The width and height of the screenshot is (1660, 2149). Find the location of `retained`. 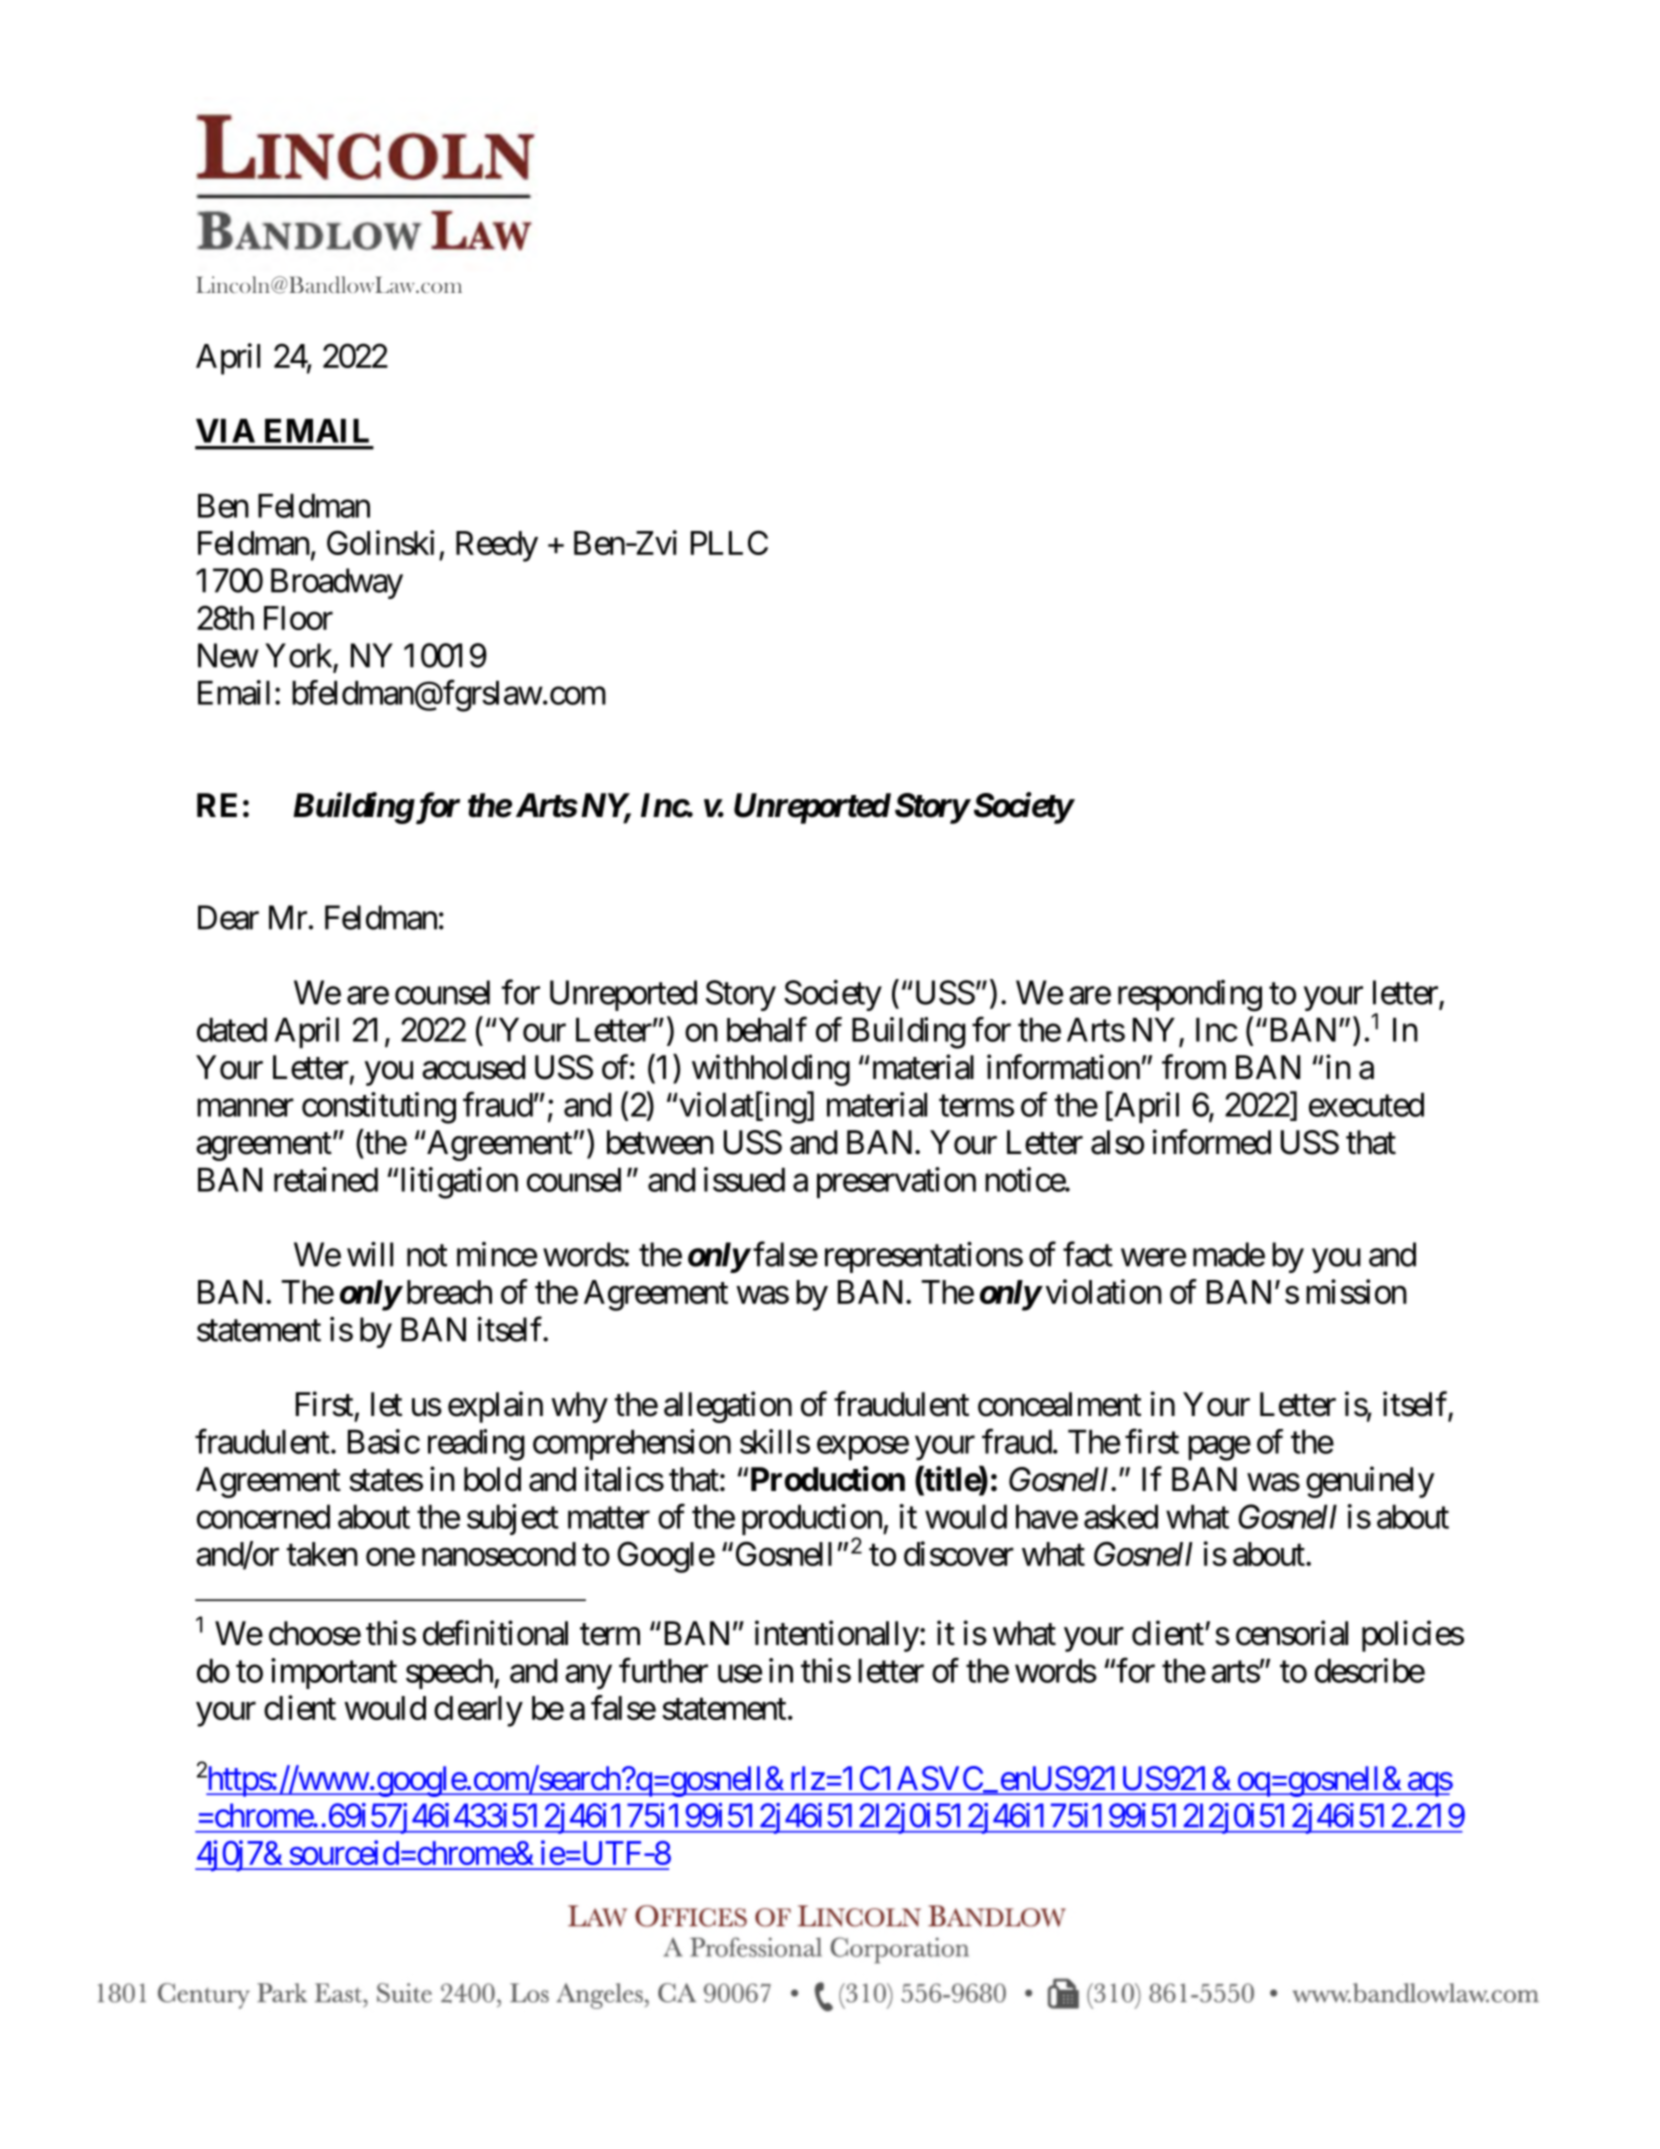

retained is located at coordinates (326, 1179).
